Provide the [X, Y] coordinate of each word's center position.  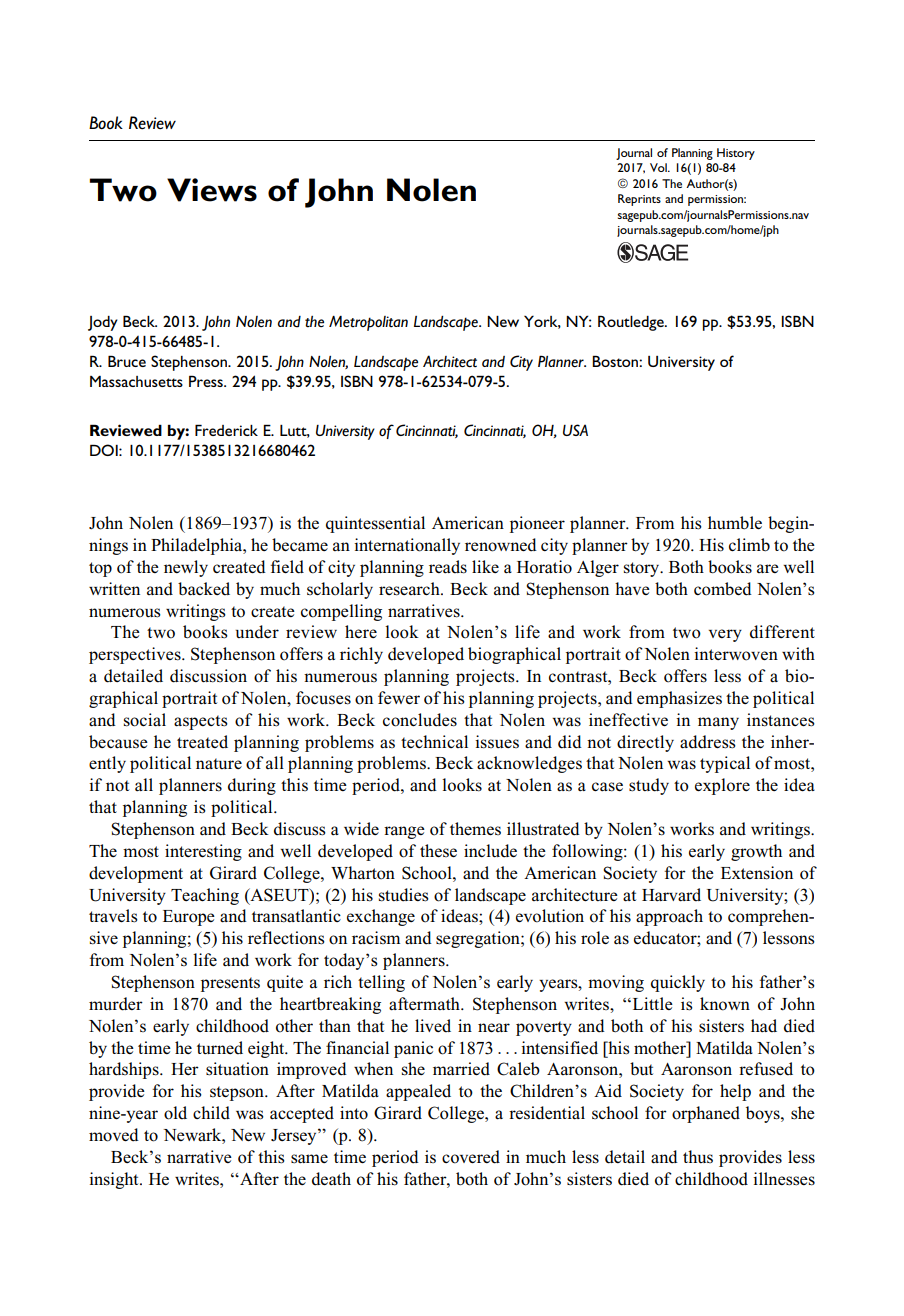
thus [698, 1156]
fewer [399, 697]
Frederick [226, 430]
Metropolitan [368, 323]
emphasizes [679, 699]
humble [735, 523]
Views [212, 190]
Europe [189, 918]
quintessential [375, 524]
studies [404, 895]
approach [669, 917]
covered [471, 1157]
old [175, 1113]
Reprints [639, 200]
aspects [201, 722]
